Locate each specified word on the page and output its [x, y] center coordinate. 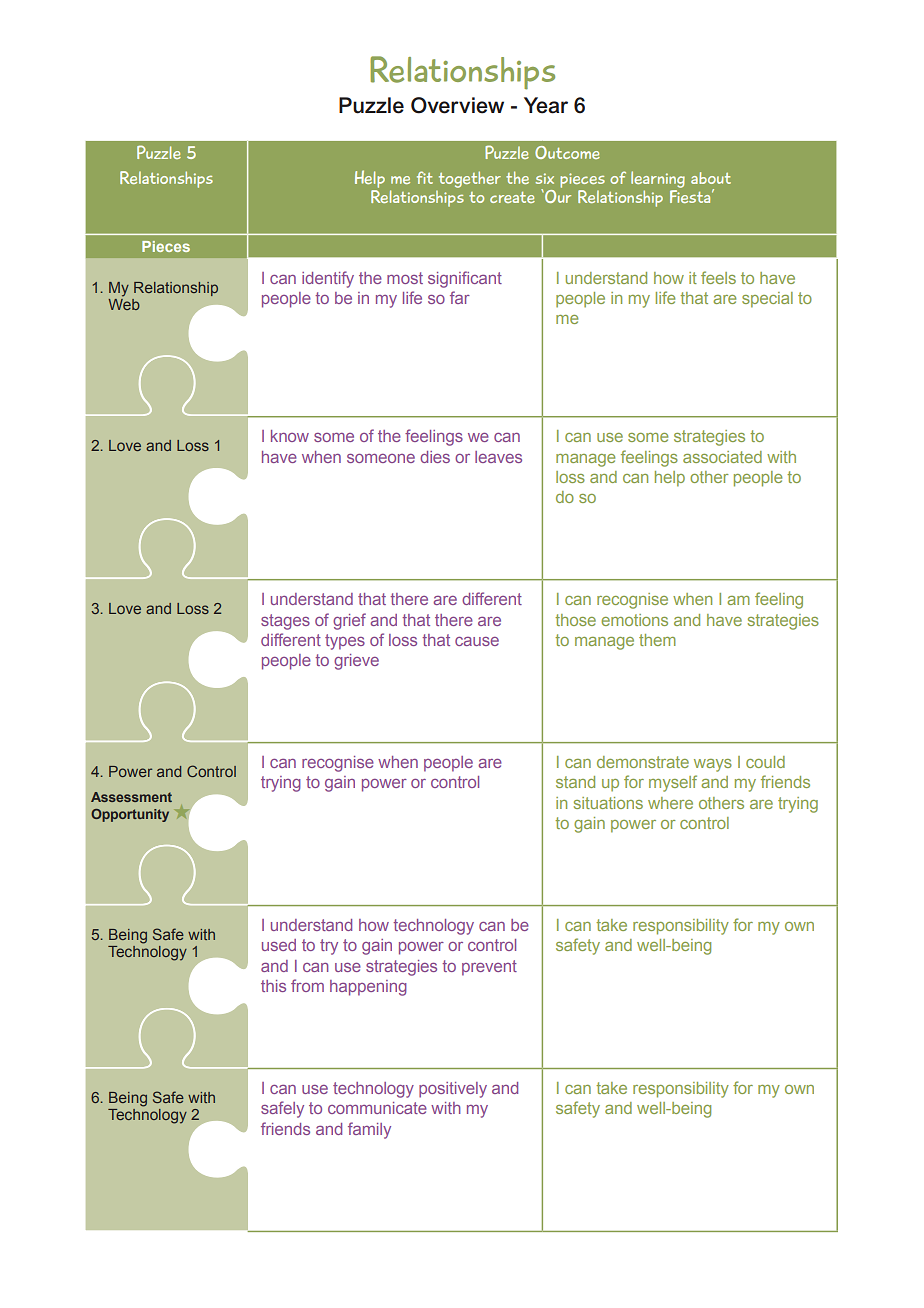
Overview [457, 105]
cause [477, 641]
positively [453, 1090]
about [711, 178]
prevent [489, 968]
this [273, 986]
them [657, 640]
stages [285, 622]
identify [328, 279]
